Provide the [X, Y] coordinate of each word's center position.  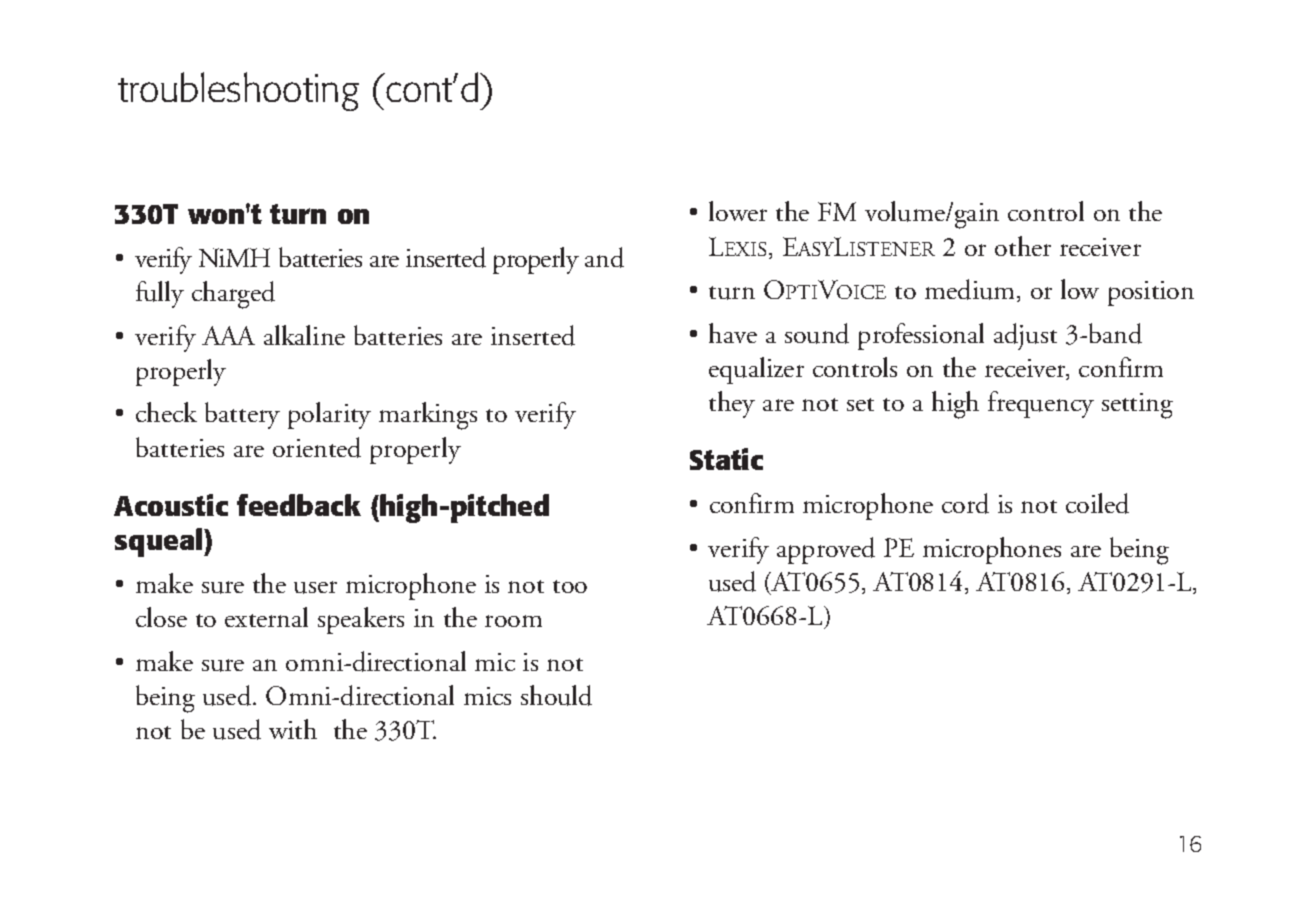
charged [233, 295]
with [293, 729]
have [733, 333]
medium [971, 290]
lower [738, 211]
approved [826, 550]
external [266, 617]
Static [726, 459]
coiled [1097, 503]
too [570, 586]
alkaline [304, 335]
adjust [1025, 336]
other [1023, 246]
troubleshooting [238, 91]
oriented [317, 447]
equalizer [756, 370]
